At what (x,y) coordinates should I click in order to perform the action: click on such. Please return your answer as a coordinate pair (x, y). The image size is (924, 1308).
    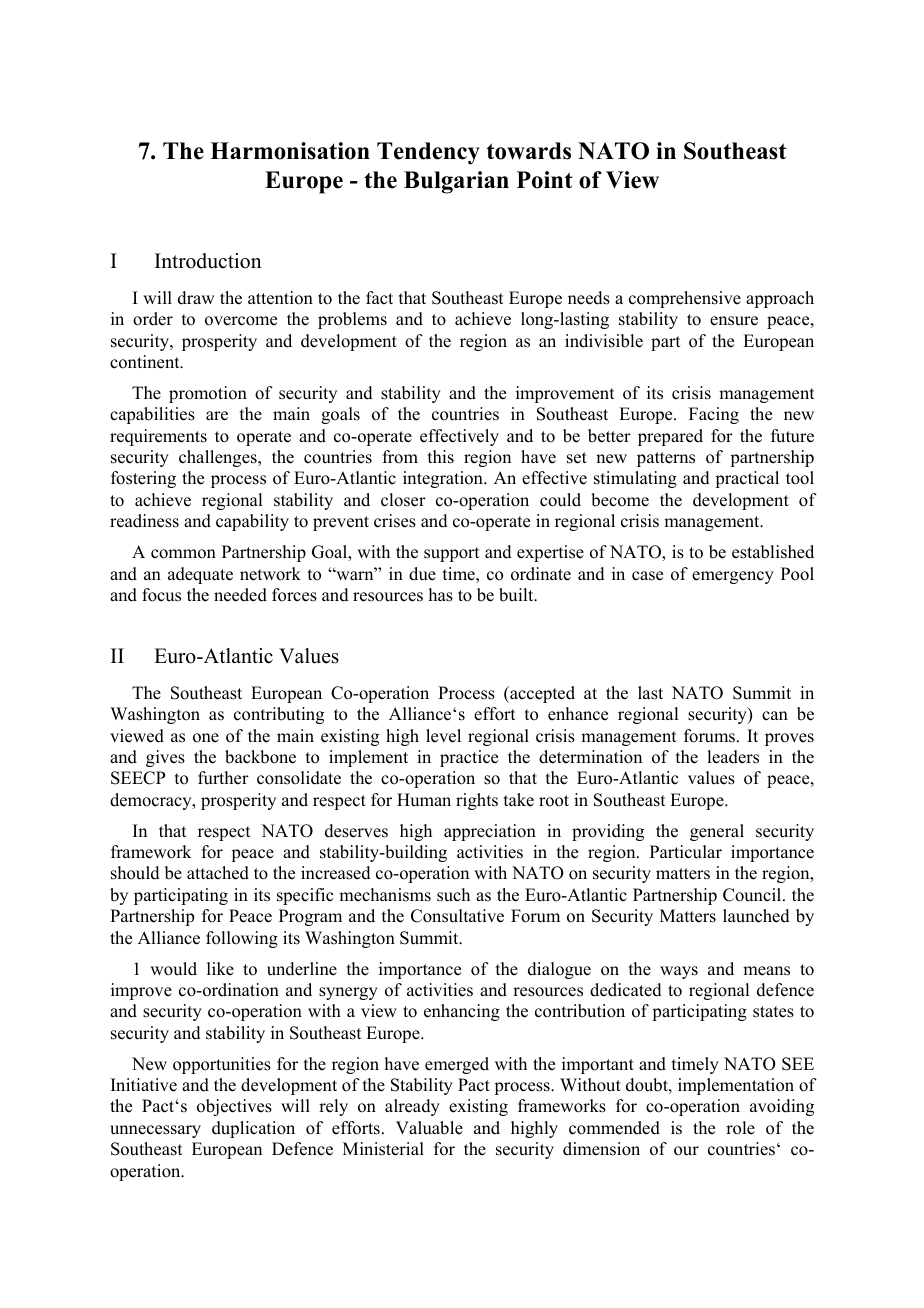
    Looking at the image, I should click on (453, 895).
